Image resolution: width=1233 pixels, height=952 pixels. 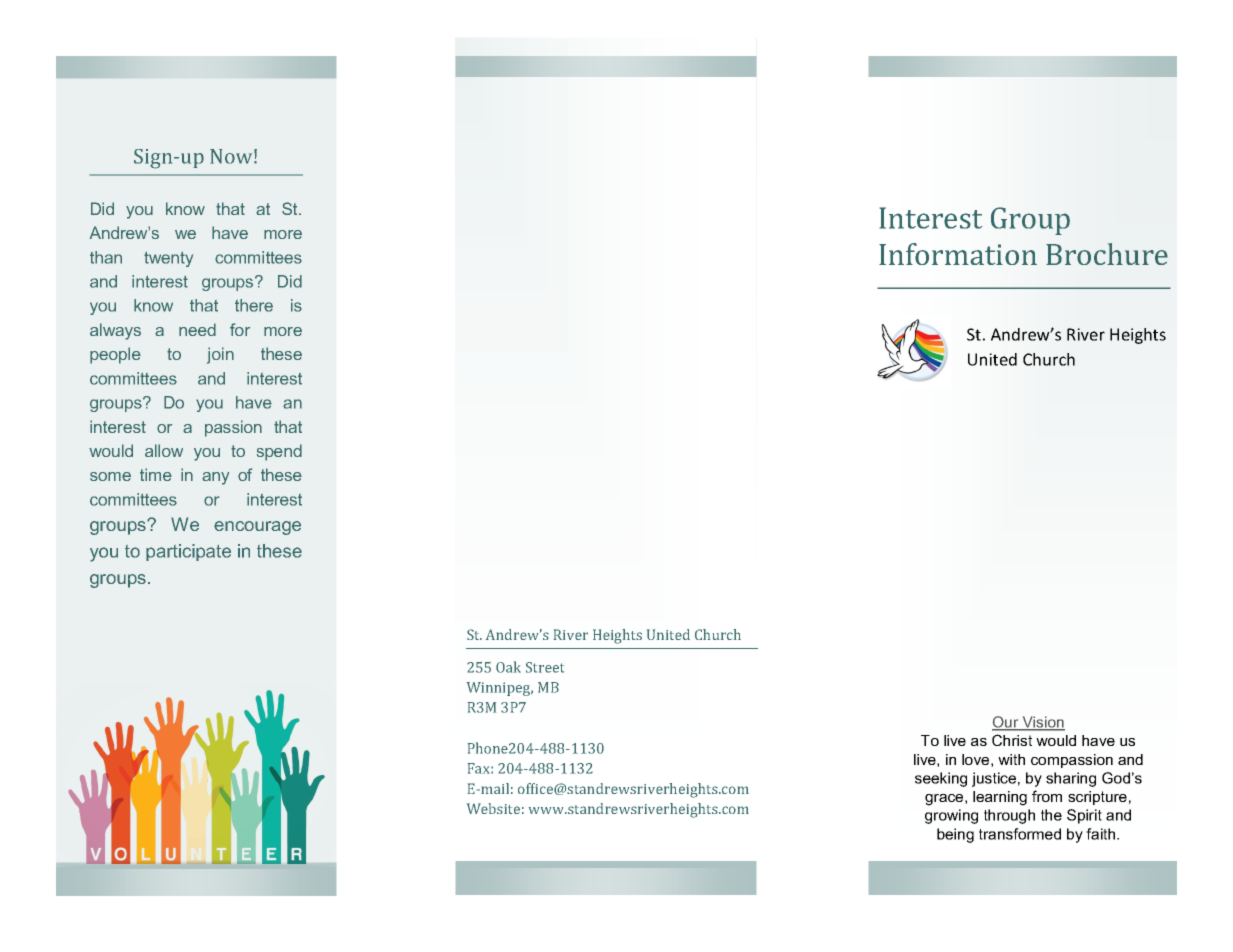 I want to click on spend, so click(x=279, y=452).
